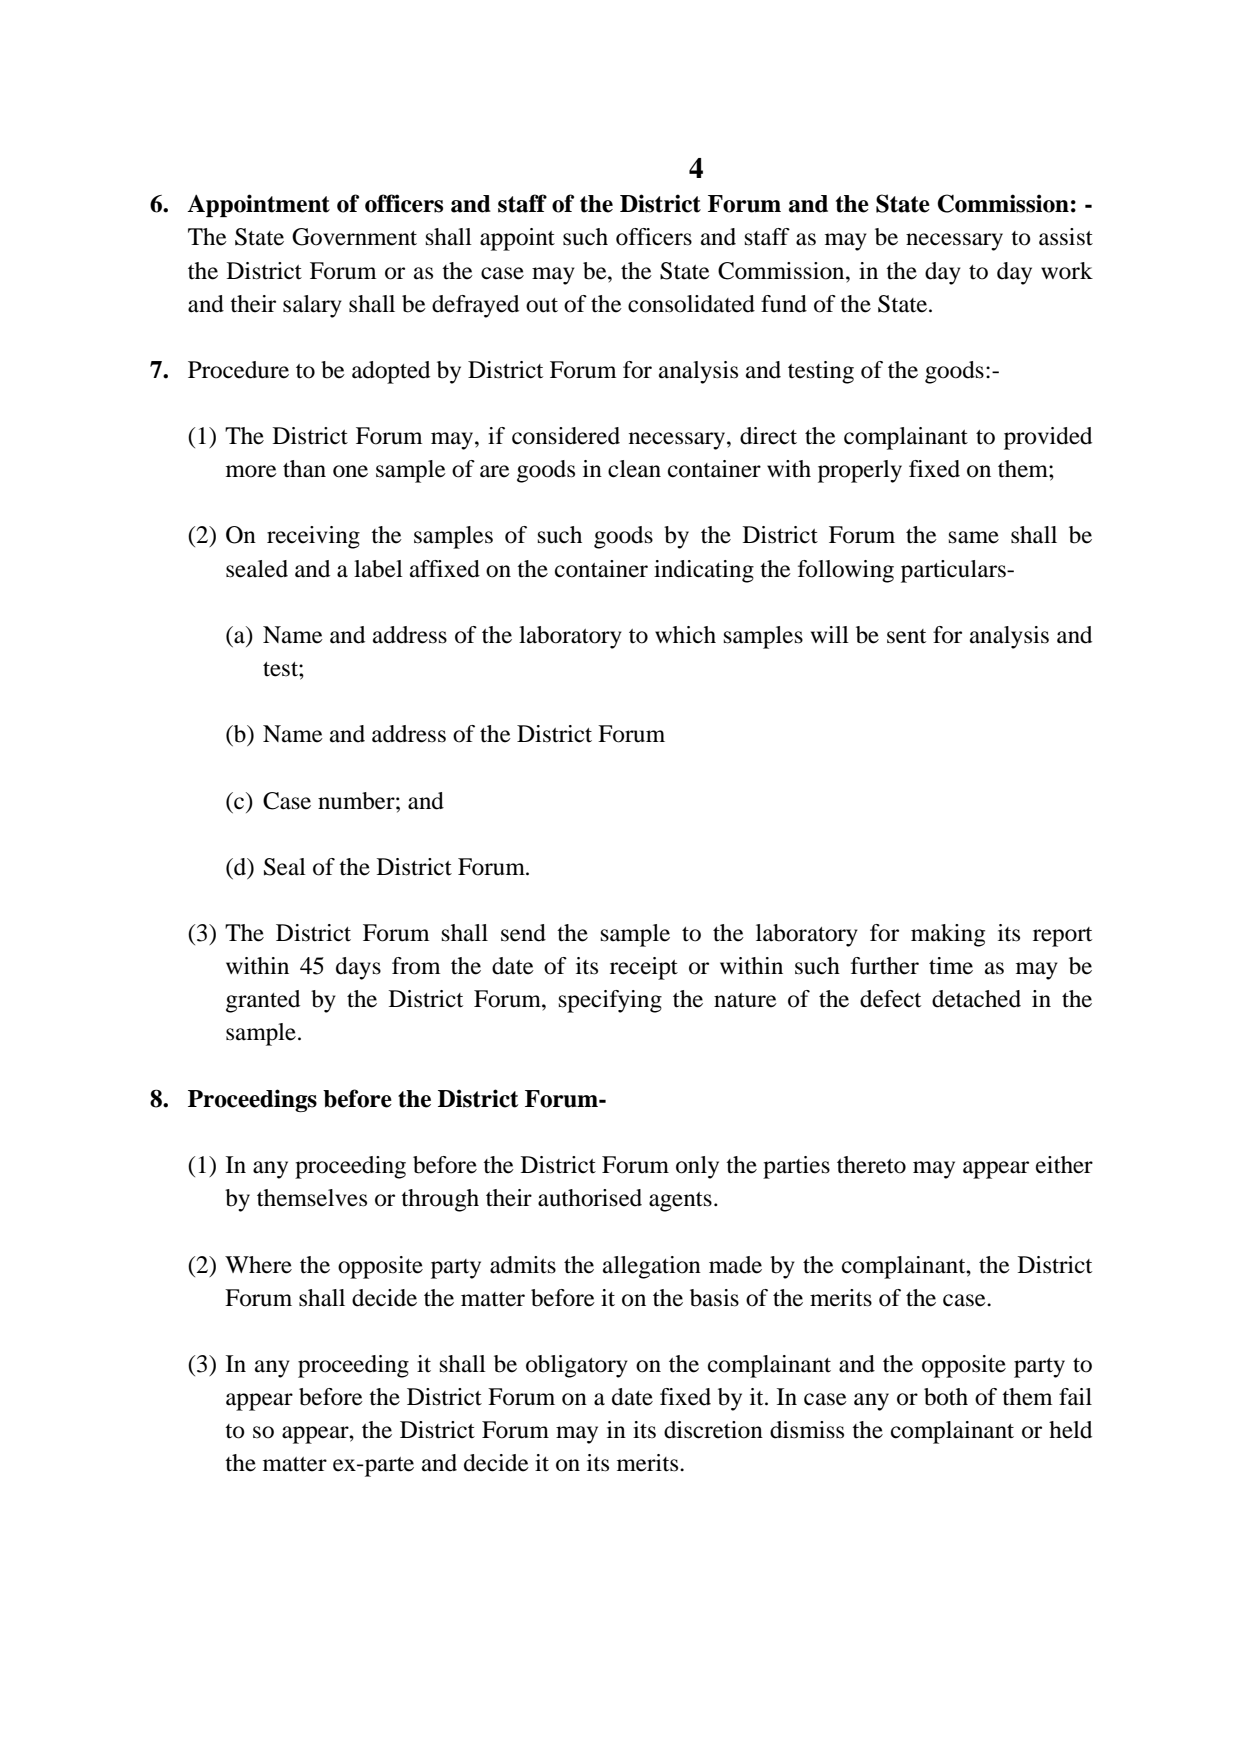 The width and height of the screenshot is (1243, 1758). Describe the element at coordinates (358, 968) in the screenshot. I see `days` at that location.
